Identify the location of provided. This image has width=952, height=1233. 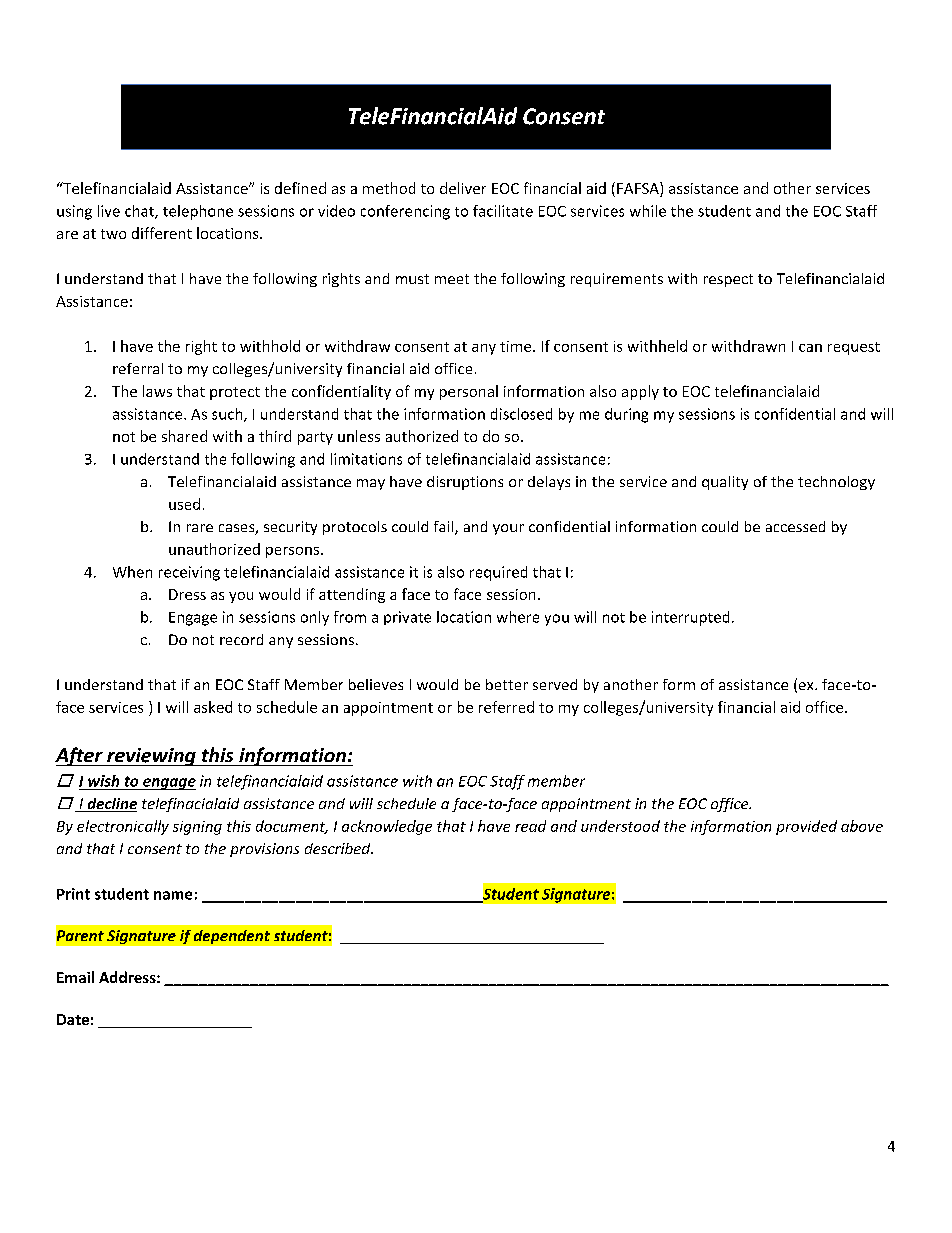
(806, 827).
